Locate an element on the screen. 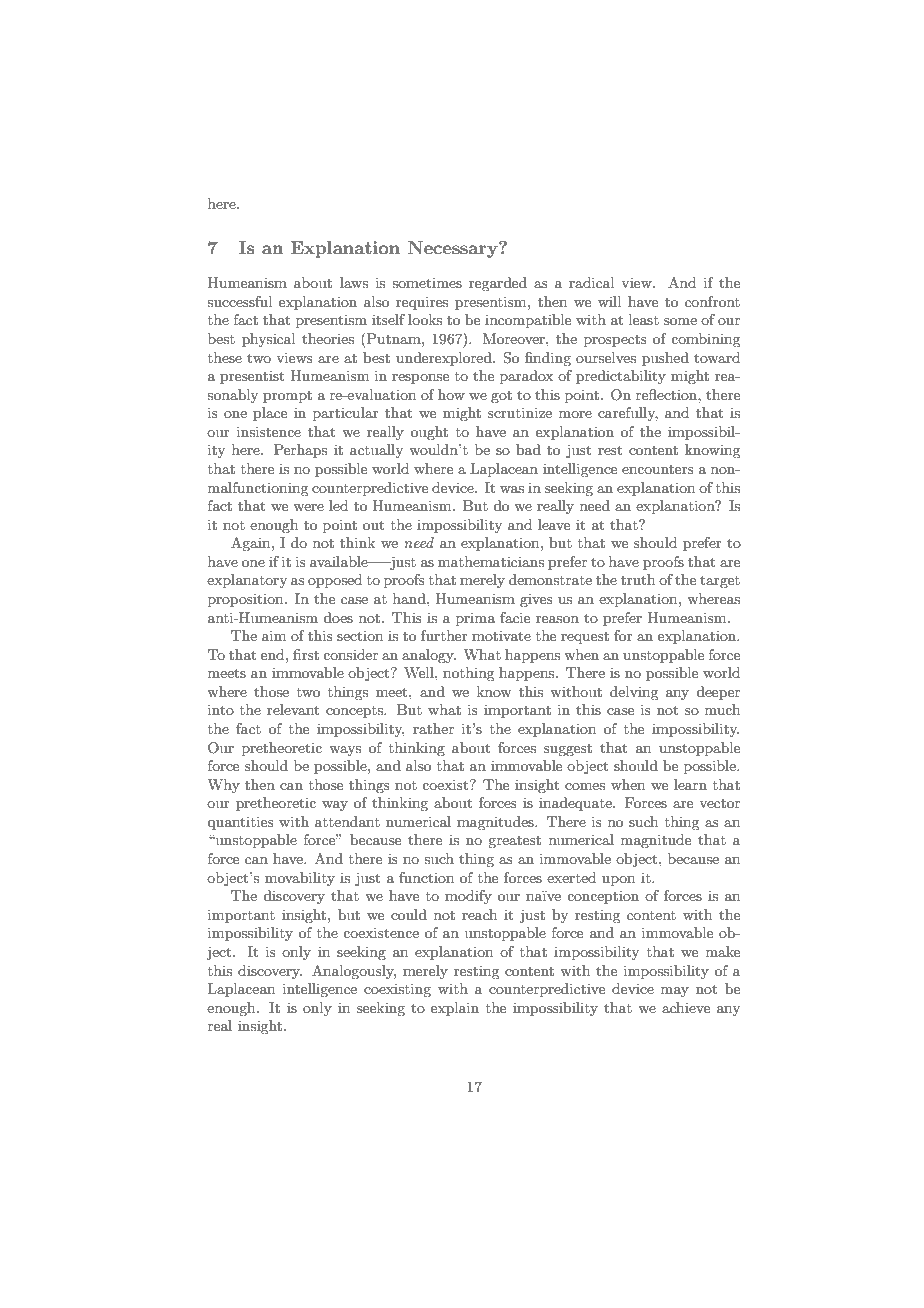 The height and width of the screenshot is (1308, 924). regarded is located at coordinates (498, 284).
